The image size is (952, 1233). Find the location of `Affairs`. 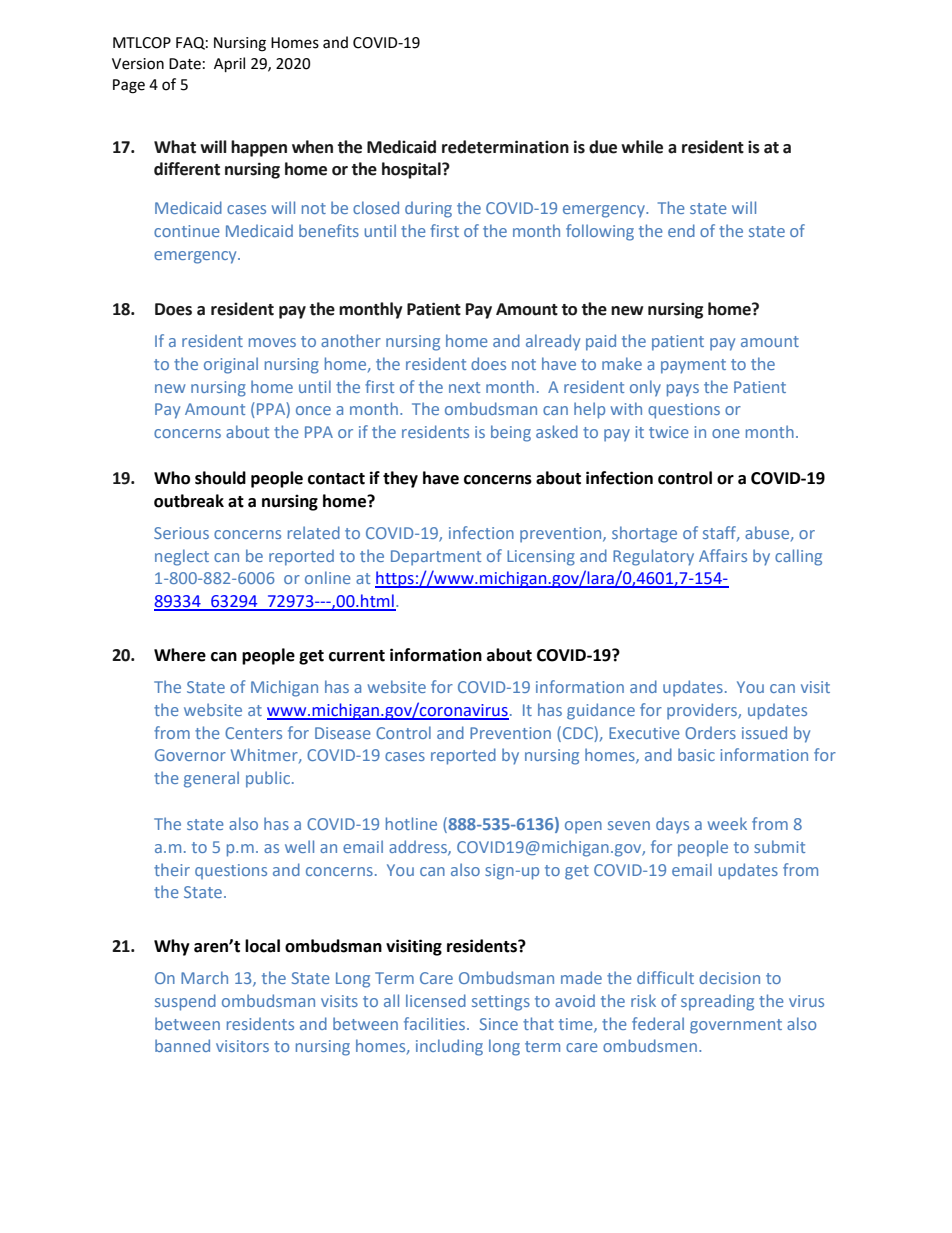

Affairs is located at coordinates (723, 555).
